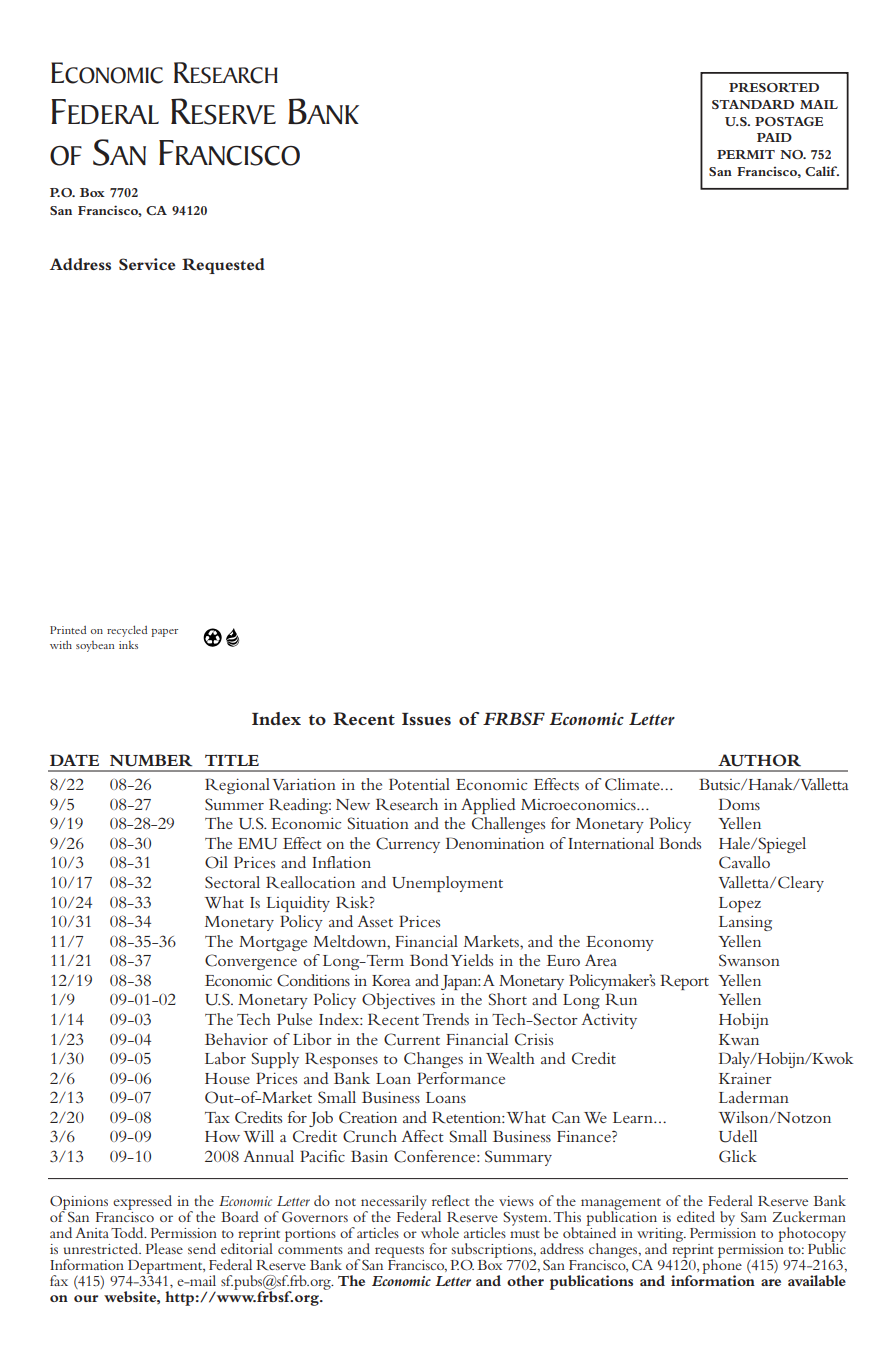 This screenshot has height=1345, width=896. I want to click on phone, so click(722, 1266).
